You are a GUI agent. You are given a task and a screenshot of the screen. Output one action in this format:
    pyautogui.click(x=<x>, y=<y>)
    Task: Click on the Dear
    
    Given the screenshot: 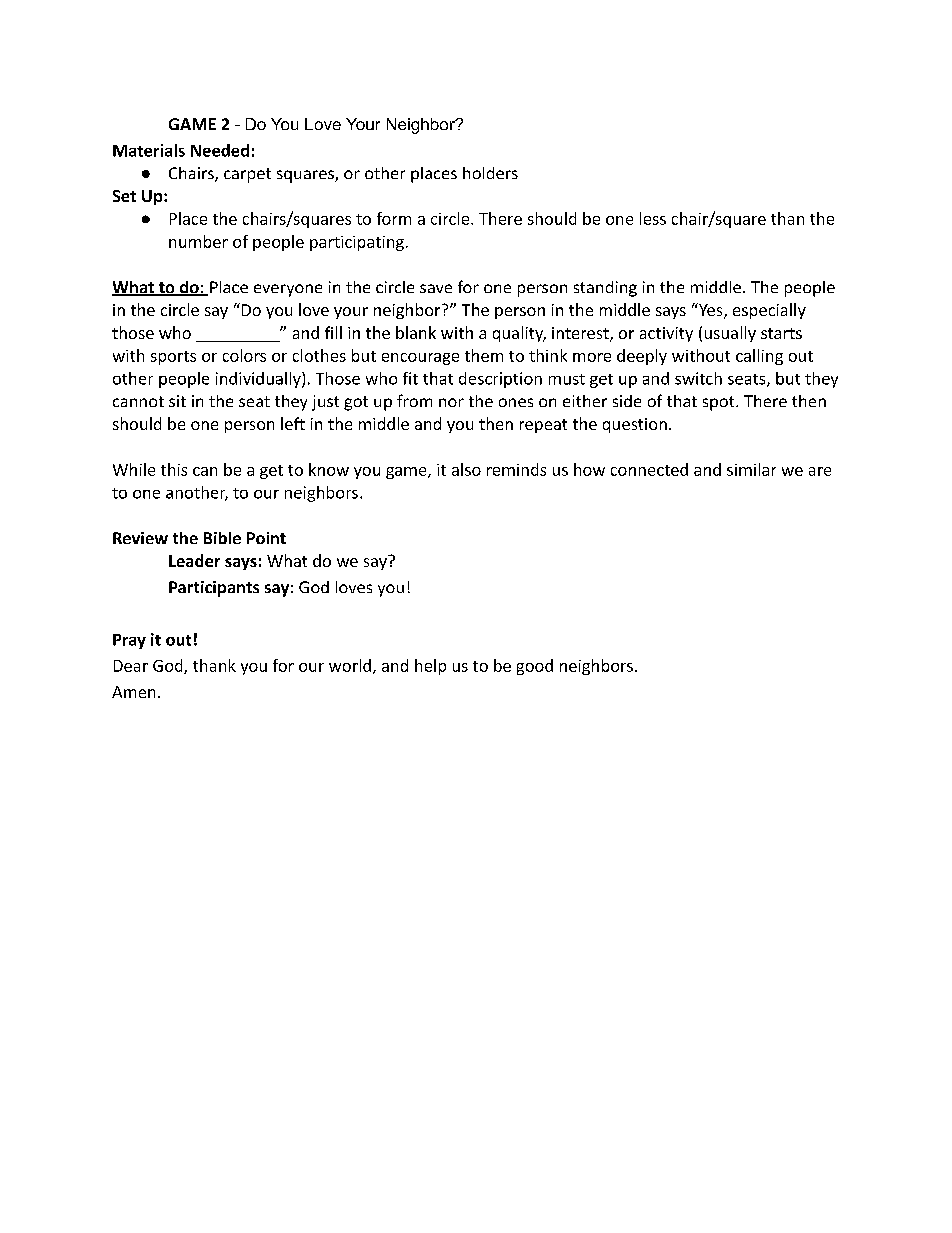 What is the action you would take?
    pyautogui.click(x=131, y=666)
